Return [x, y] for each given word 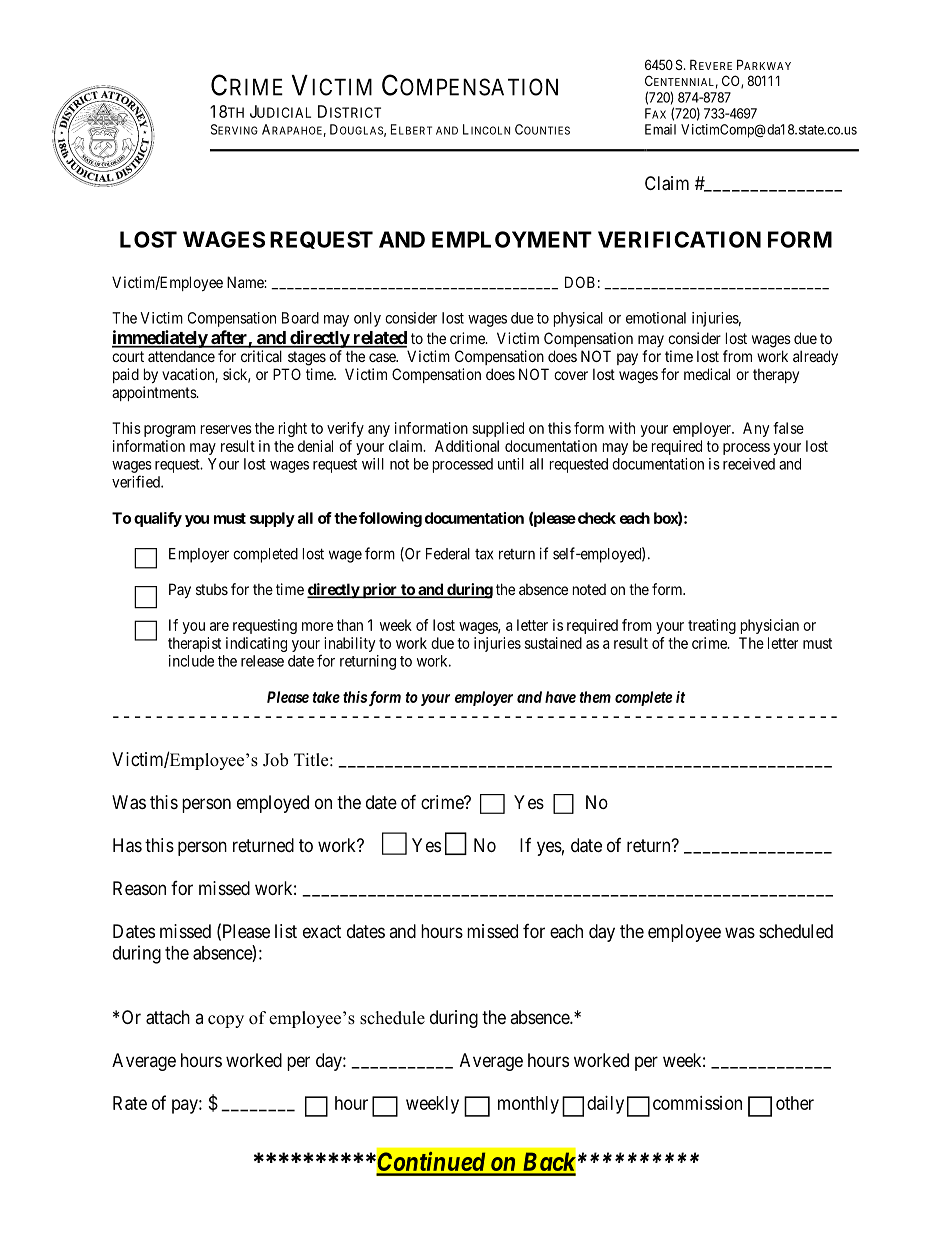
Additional [467, 446]
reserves [226, 429]
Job [275, 760]
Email [660, 129]
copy [226, 1021]
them [595, 697]
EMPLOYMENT [512, 239]
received [749, 464]
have [560, 697]
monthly [528, 1105]
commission [697, 1103]
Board [300, 318]
